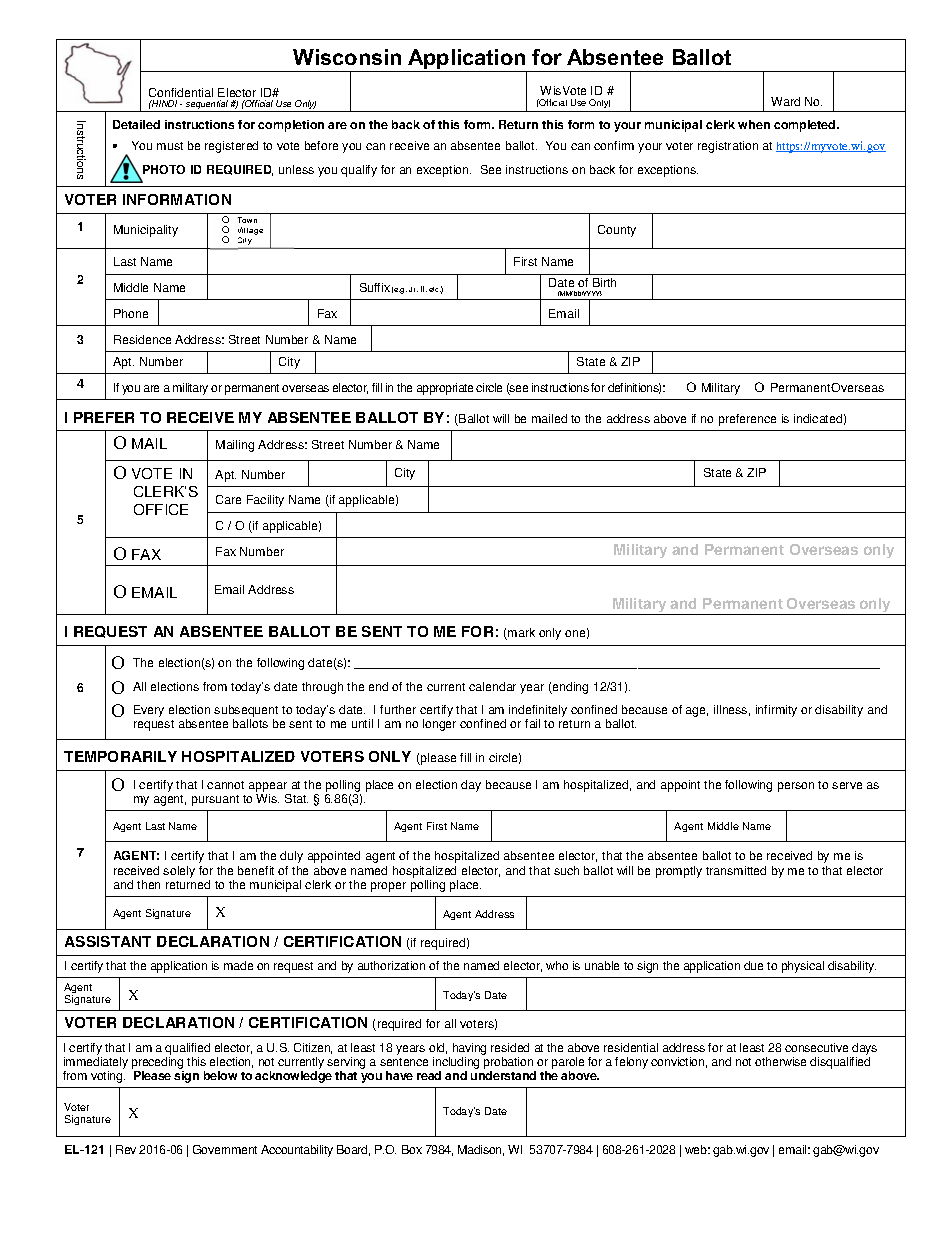  What do you see at coordinates (785, 101) in the image?
I see `Ward` at bounding box center [785, 101].
